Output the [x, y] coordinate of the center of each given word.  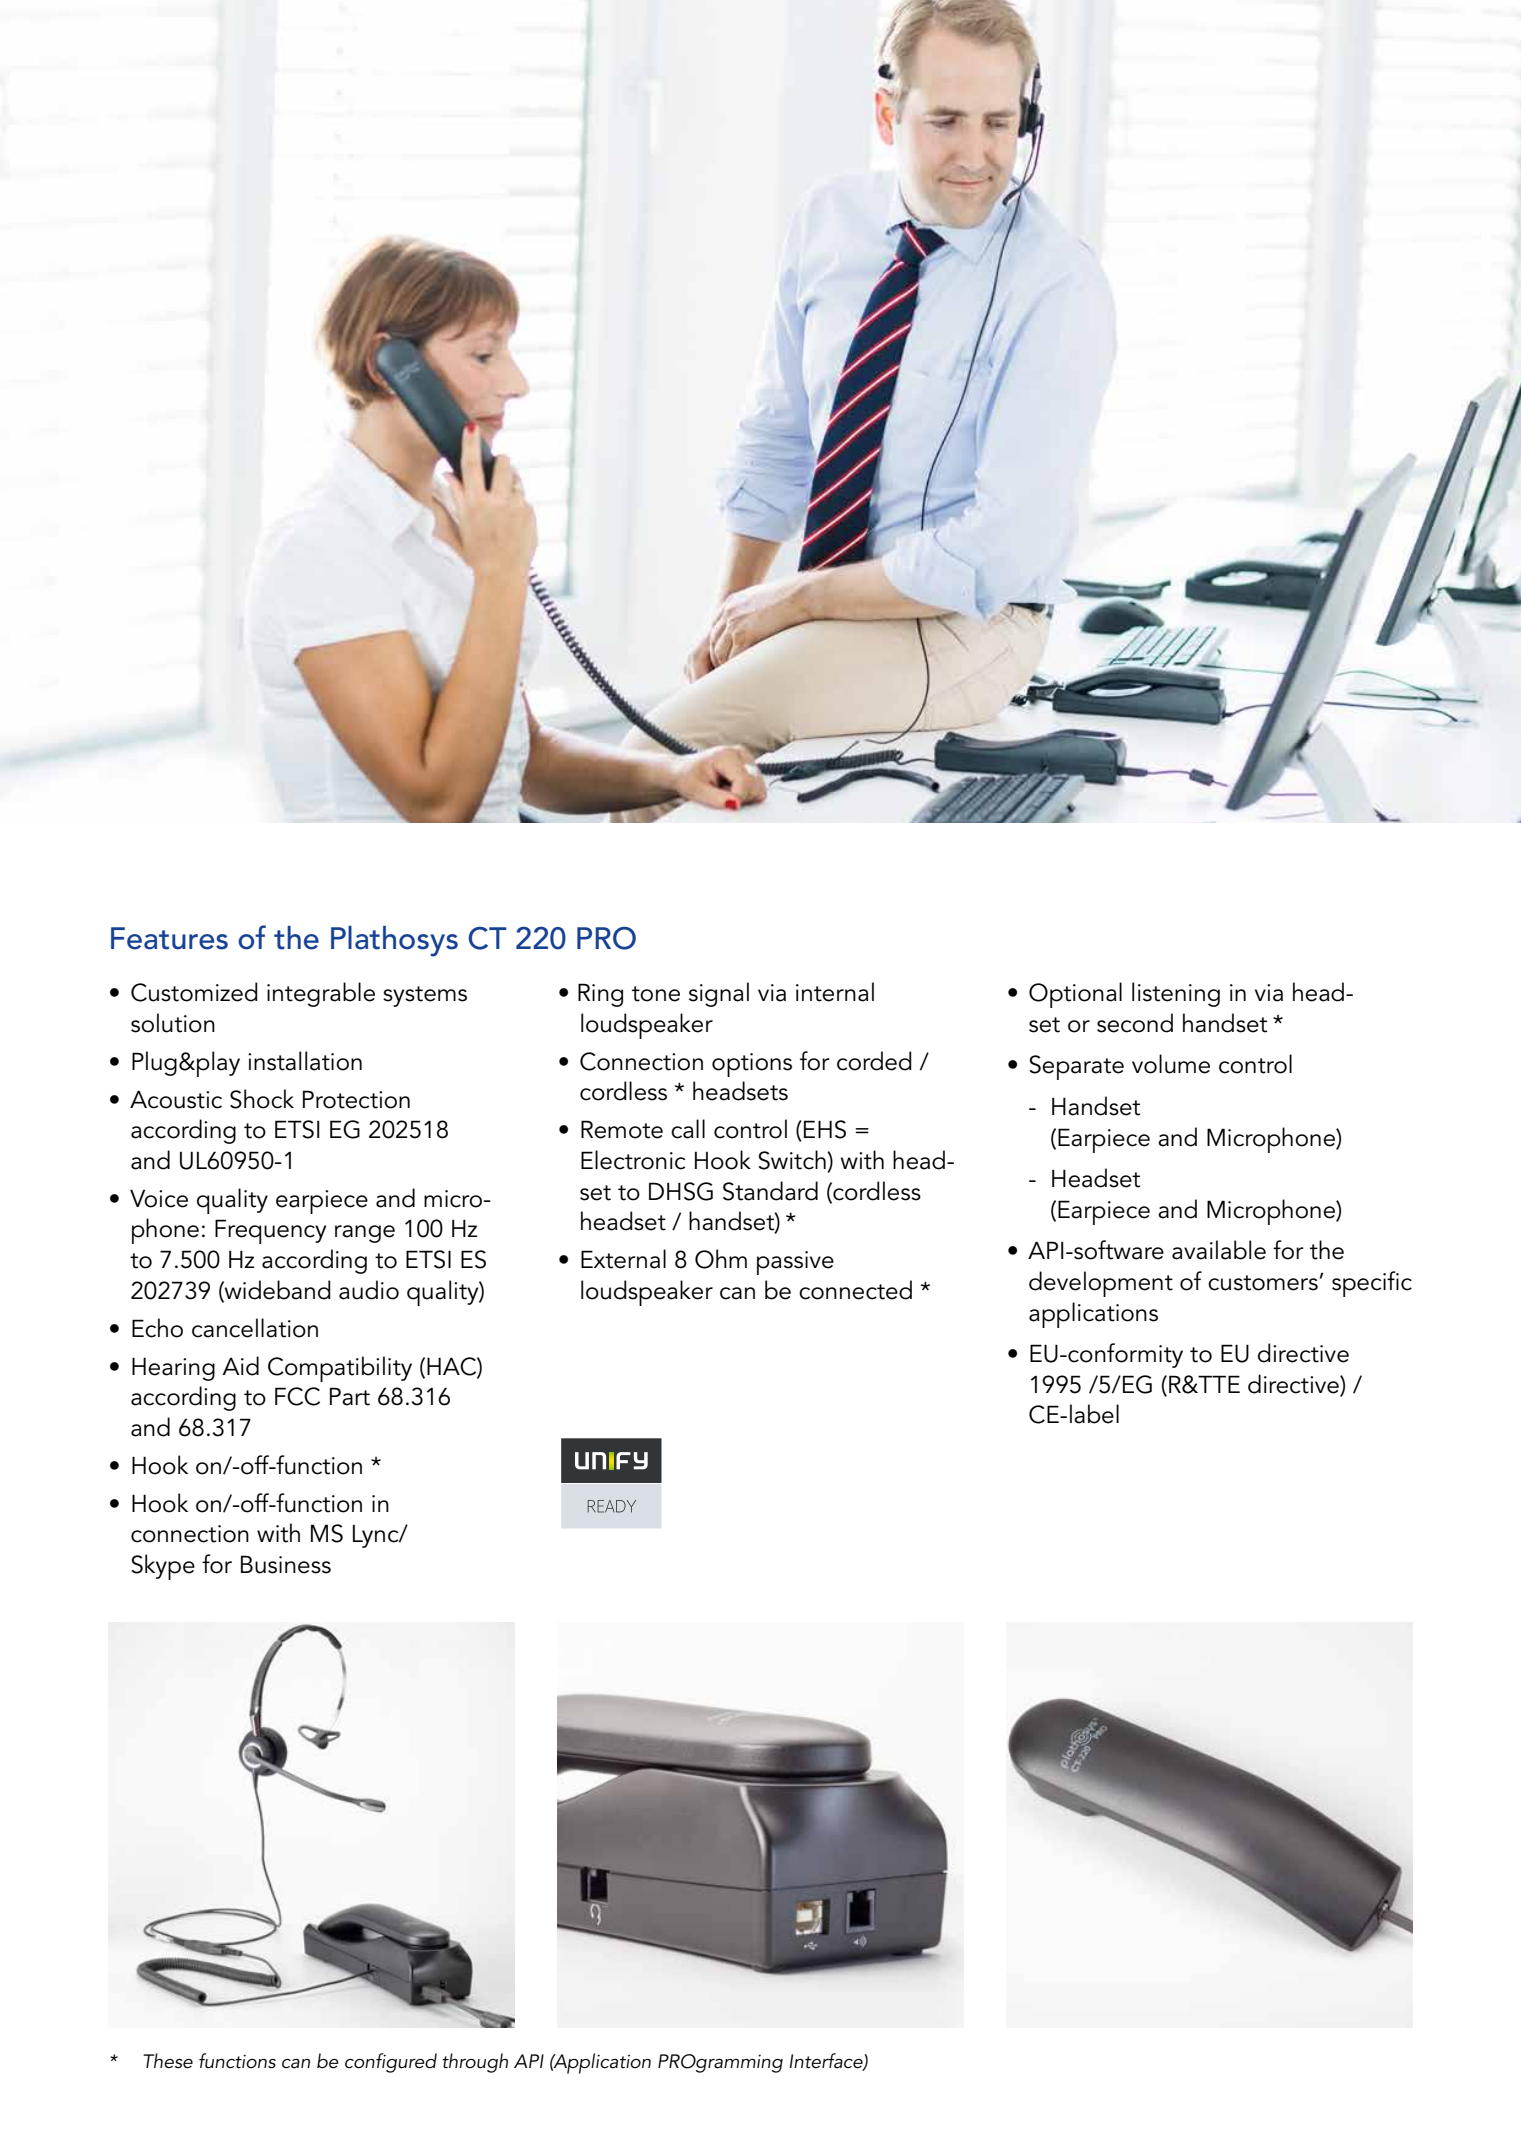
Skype [163, 1567]
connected [855, 1290]
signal [719, 994]
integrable [321, 994]
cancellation [255, 1328]
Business [286, 1564]
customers [1263, 1283]
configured [391, 2063]
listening [1176, 994]
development [1101, 1284]
